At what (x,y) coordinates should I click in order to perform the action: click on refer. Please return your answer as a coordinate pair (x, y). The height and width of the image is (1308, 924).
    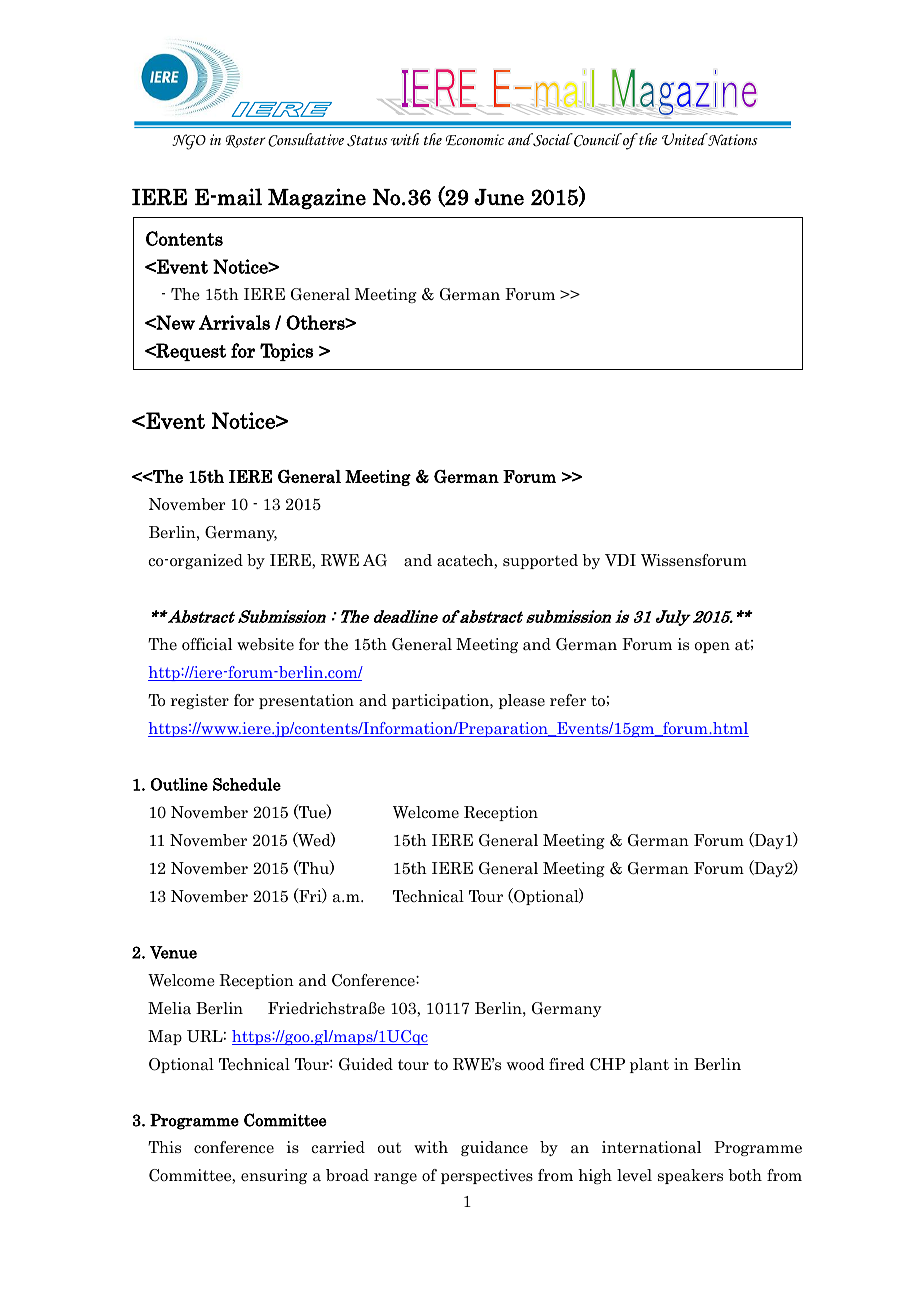
    Looking at the image, I should click on (568, 700).
